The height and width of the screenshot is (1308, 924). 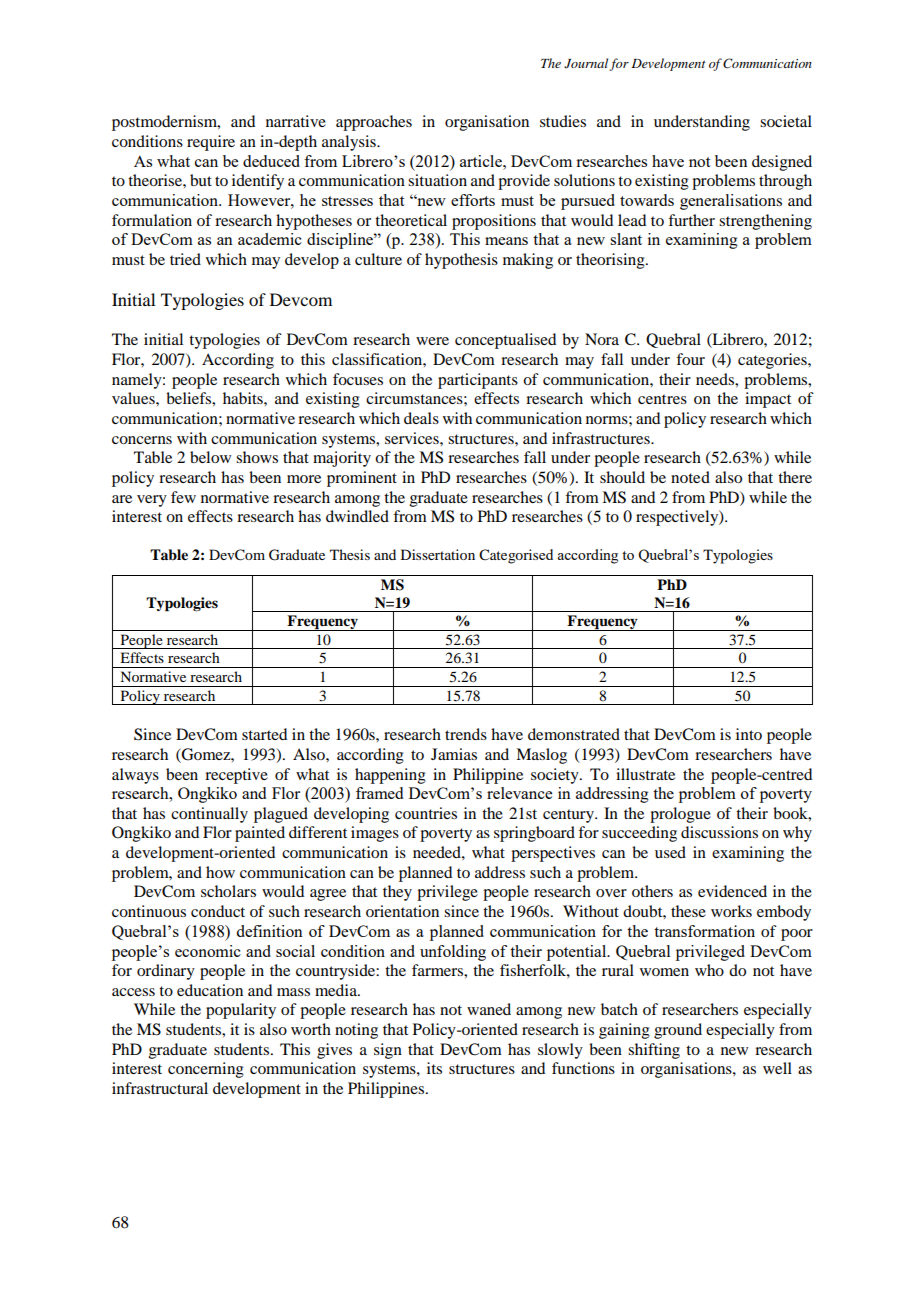 What do you see at coordinates (690, 477) in the screenshot?
I see `noted` at bounding box center [690, 477].
